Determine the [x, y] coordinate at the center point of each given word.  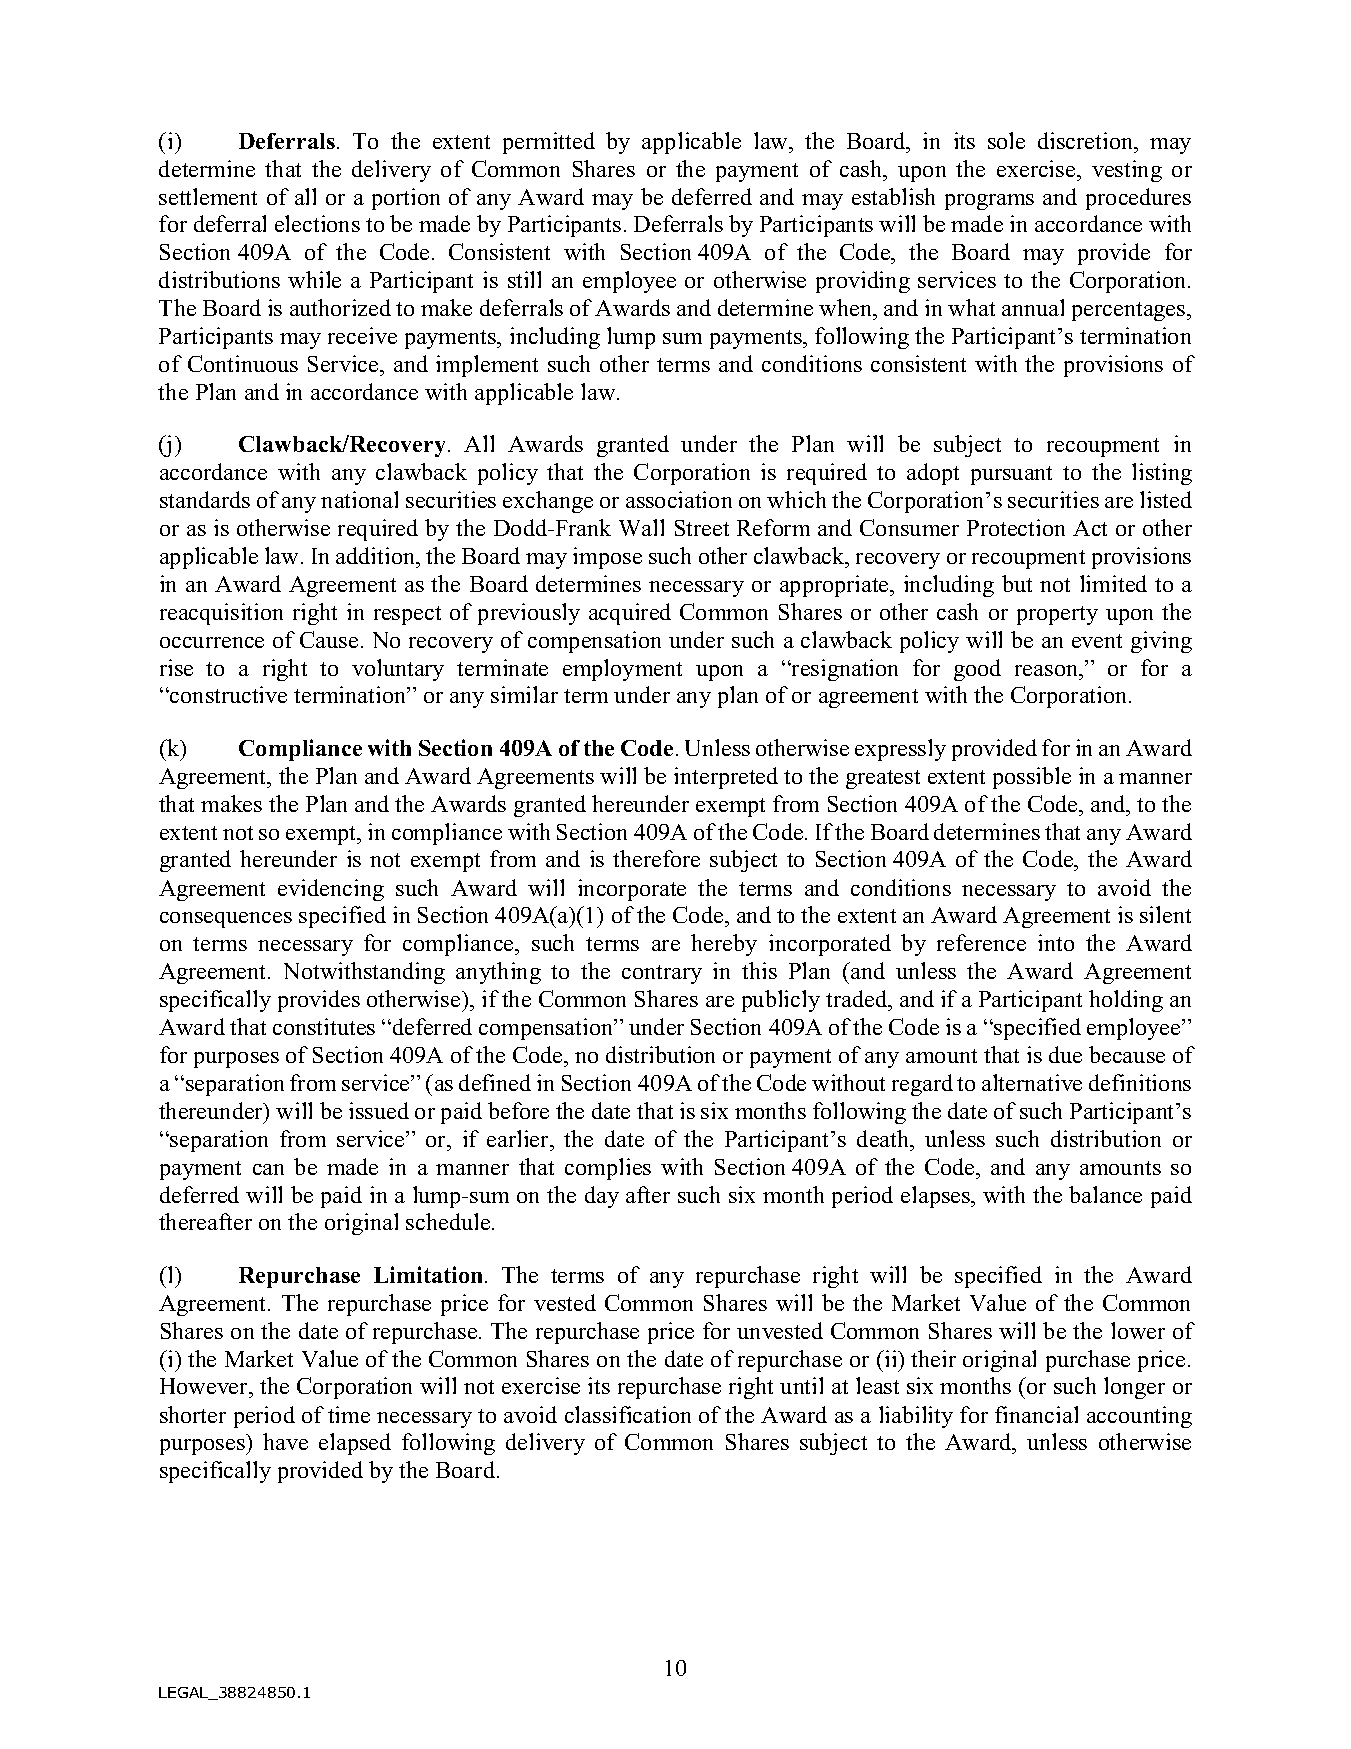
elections [317, 223]
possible [1032, 778]
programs [989, 202]
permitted [549, 143]
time [349, 1414]
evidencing [331, 890]
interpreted [726, 778]
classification [628, 1414]
